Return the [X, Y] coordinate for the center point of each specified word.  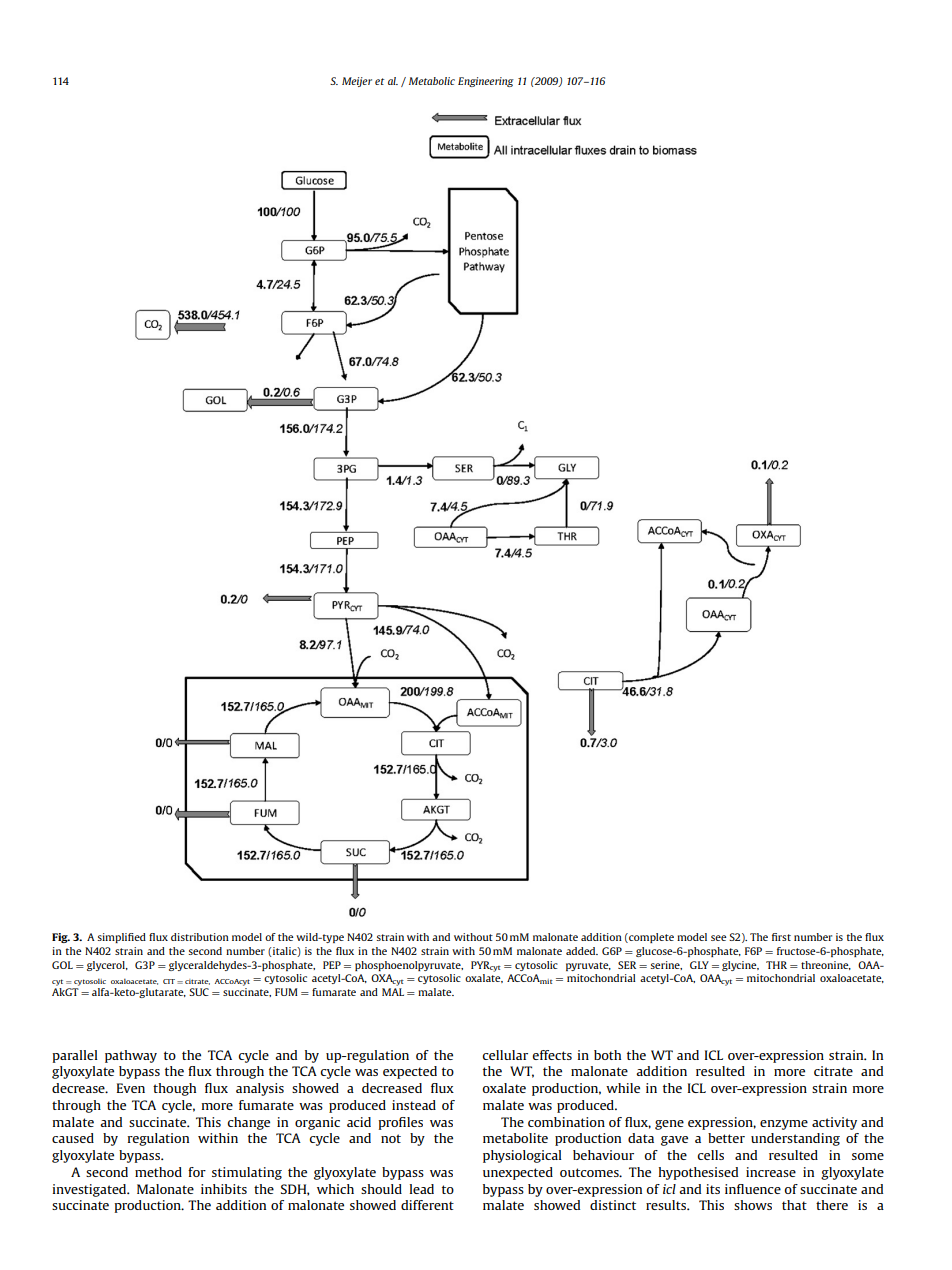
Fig [61, 938]
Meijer [357, 82]
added [582, 951]
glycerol [107, 966]
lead [422, 1189]
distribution [200, 937]
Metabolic [432, 81]
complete [650, 938]
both [607, 1055]
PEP [332, 965]
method [158, 1172]
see [719, 938]
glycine [740, 966]
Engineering [486, 82]
